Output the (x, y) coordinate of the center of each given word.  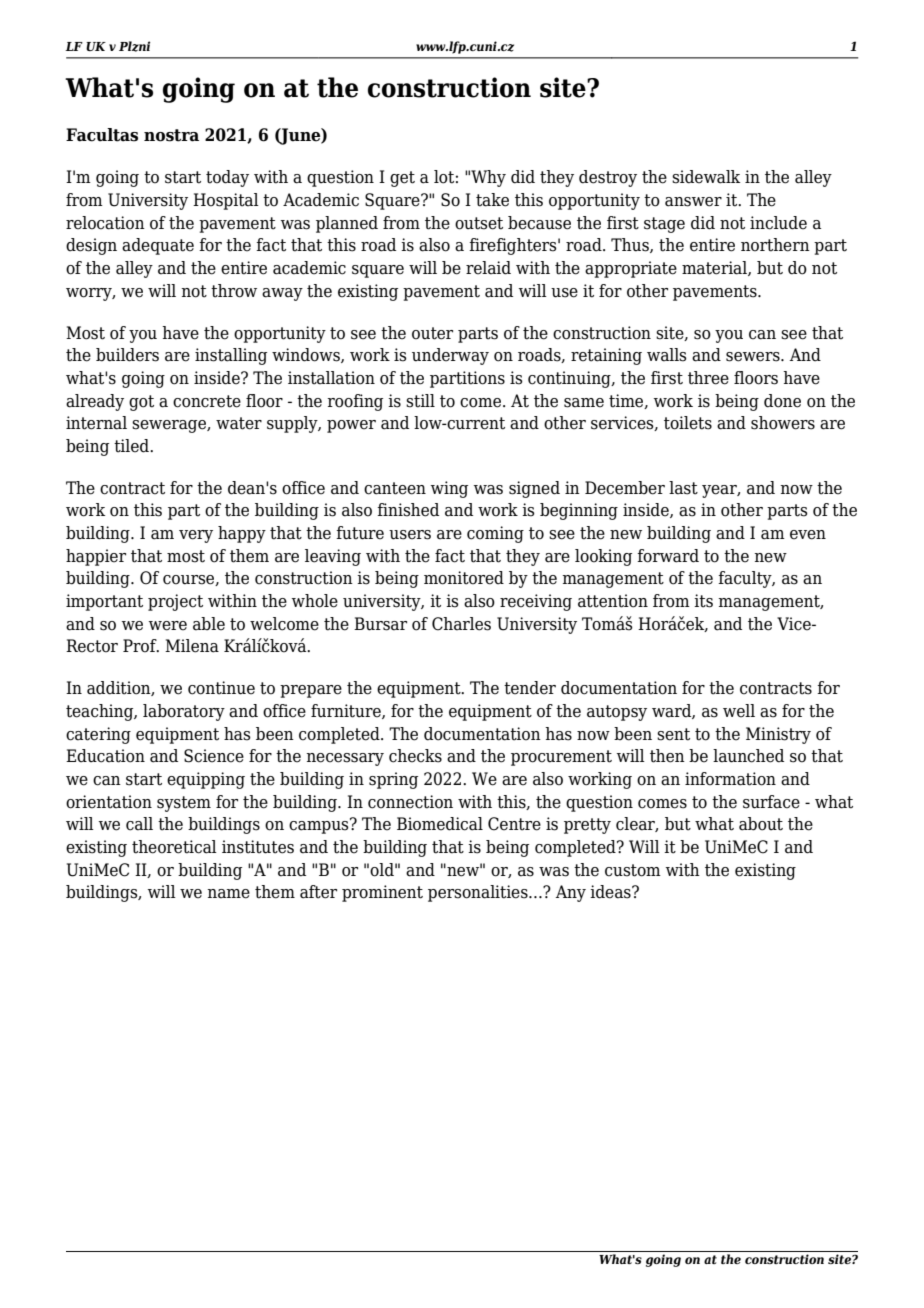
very (196, 536)
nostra (171, 135)
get (402, 179)
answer (693, 202)
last (683, 488)
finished (408, 510)
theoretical (174, 847)
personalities (479, 893)
